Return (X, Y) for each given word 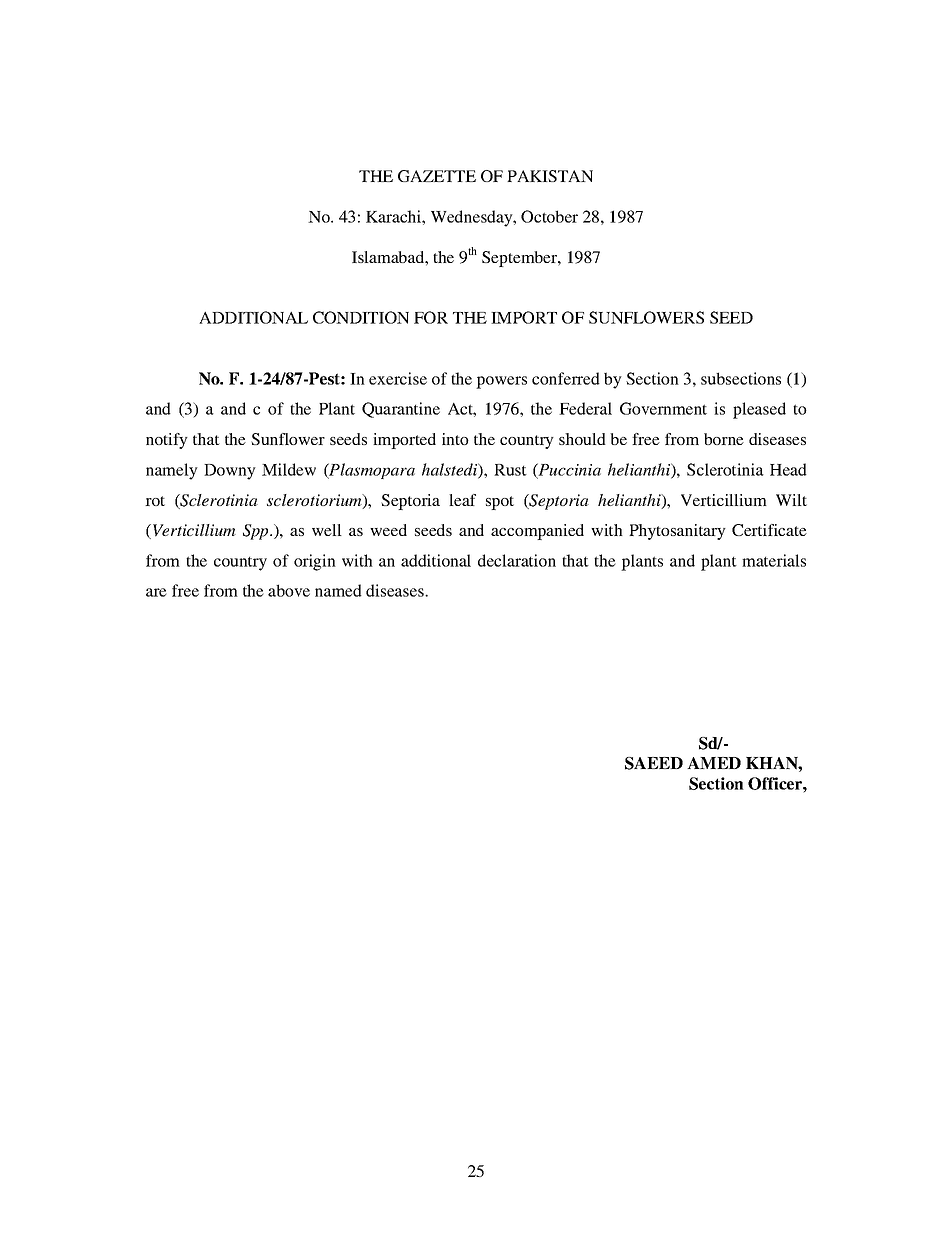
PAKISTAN (550, 176)
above (289, 590)
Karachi (394, 216)
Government (663, 408)
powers (501, 382)
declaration (517, 560)
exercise (398, 378)
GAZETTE (437, 176)
